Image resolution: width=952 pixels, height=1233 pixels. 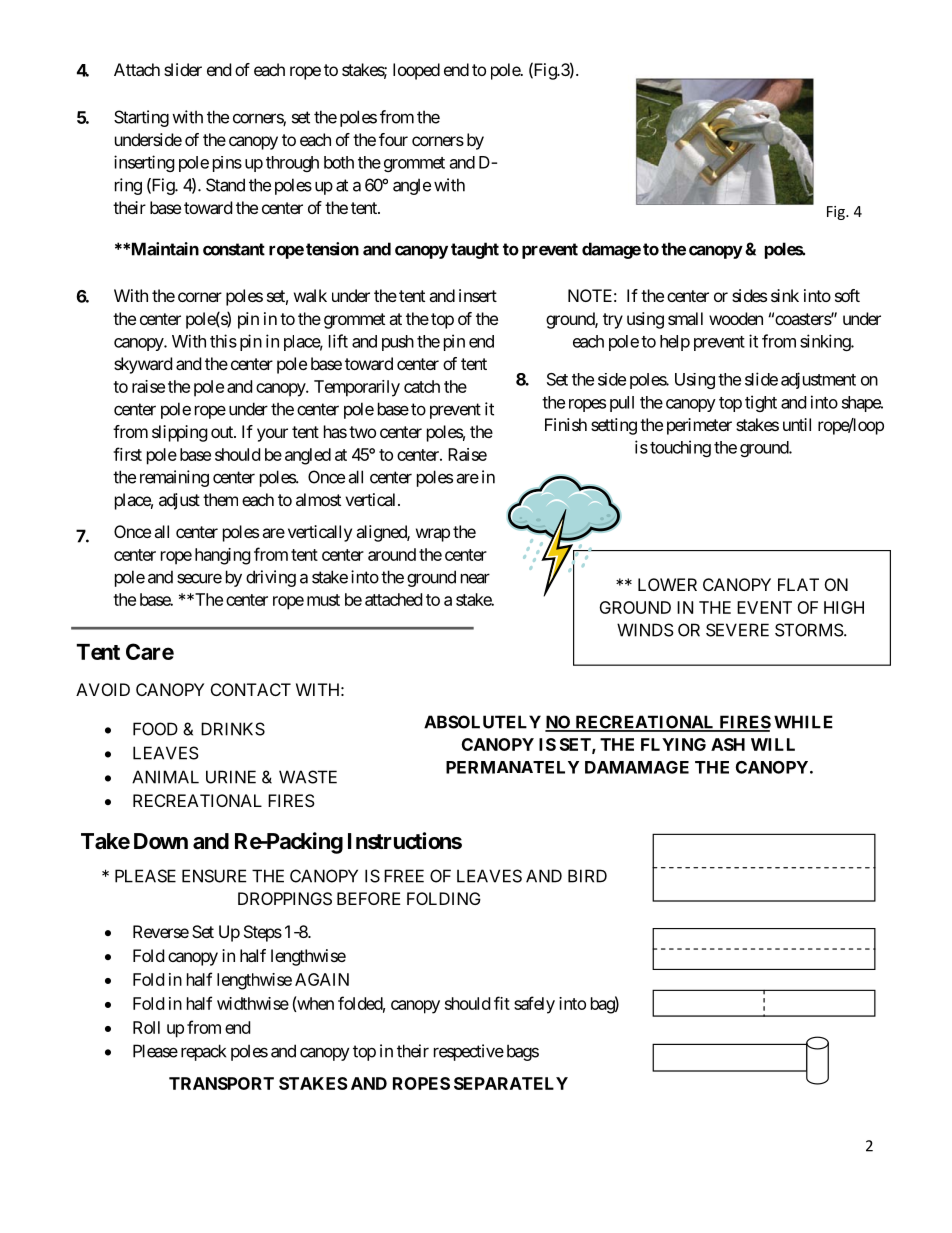 What do you see at coordinates (761, 403) in the screenshot?
I see `tight` at bounding box center [761, 403].
